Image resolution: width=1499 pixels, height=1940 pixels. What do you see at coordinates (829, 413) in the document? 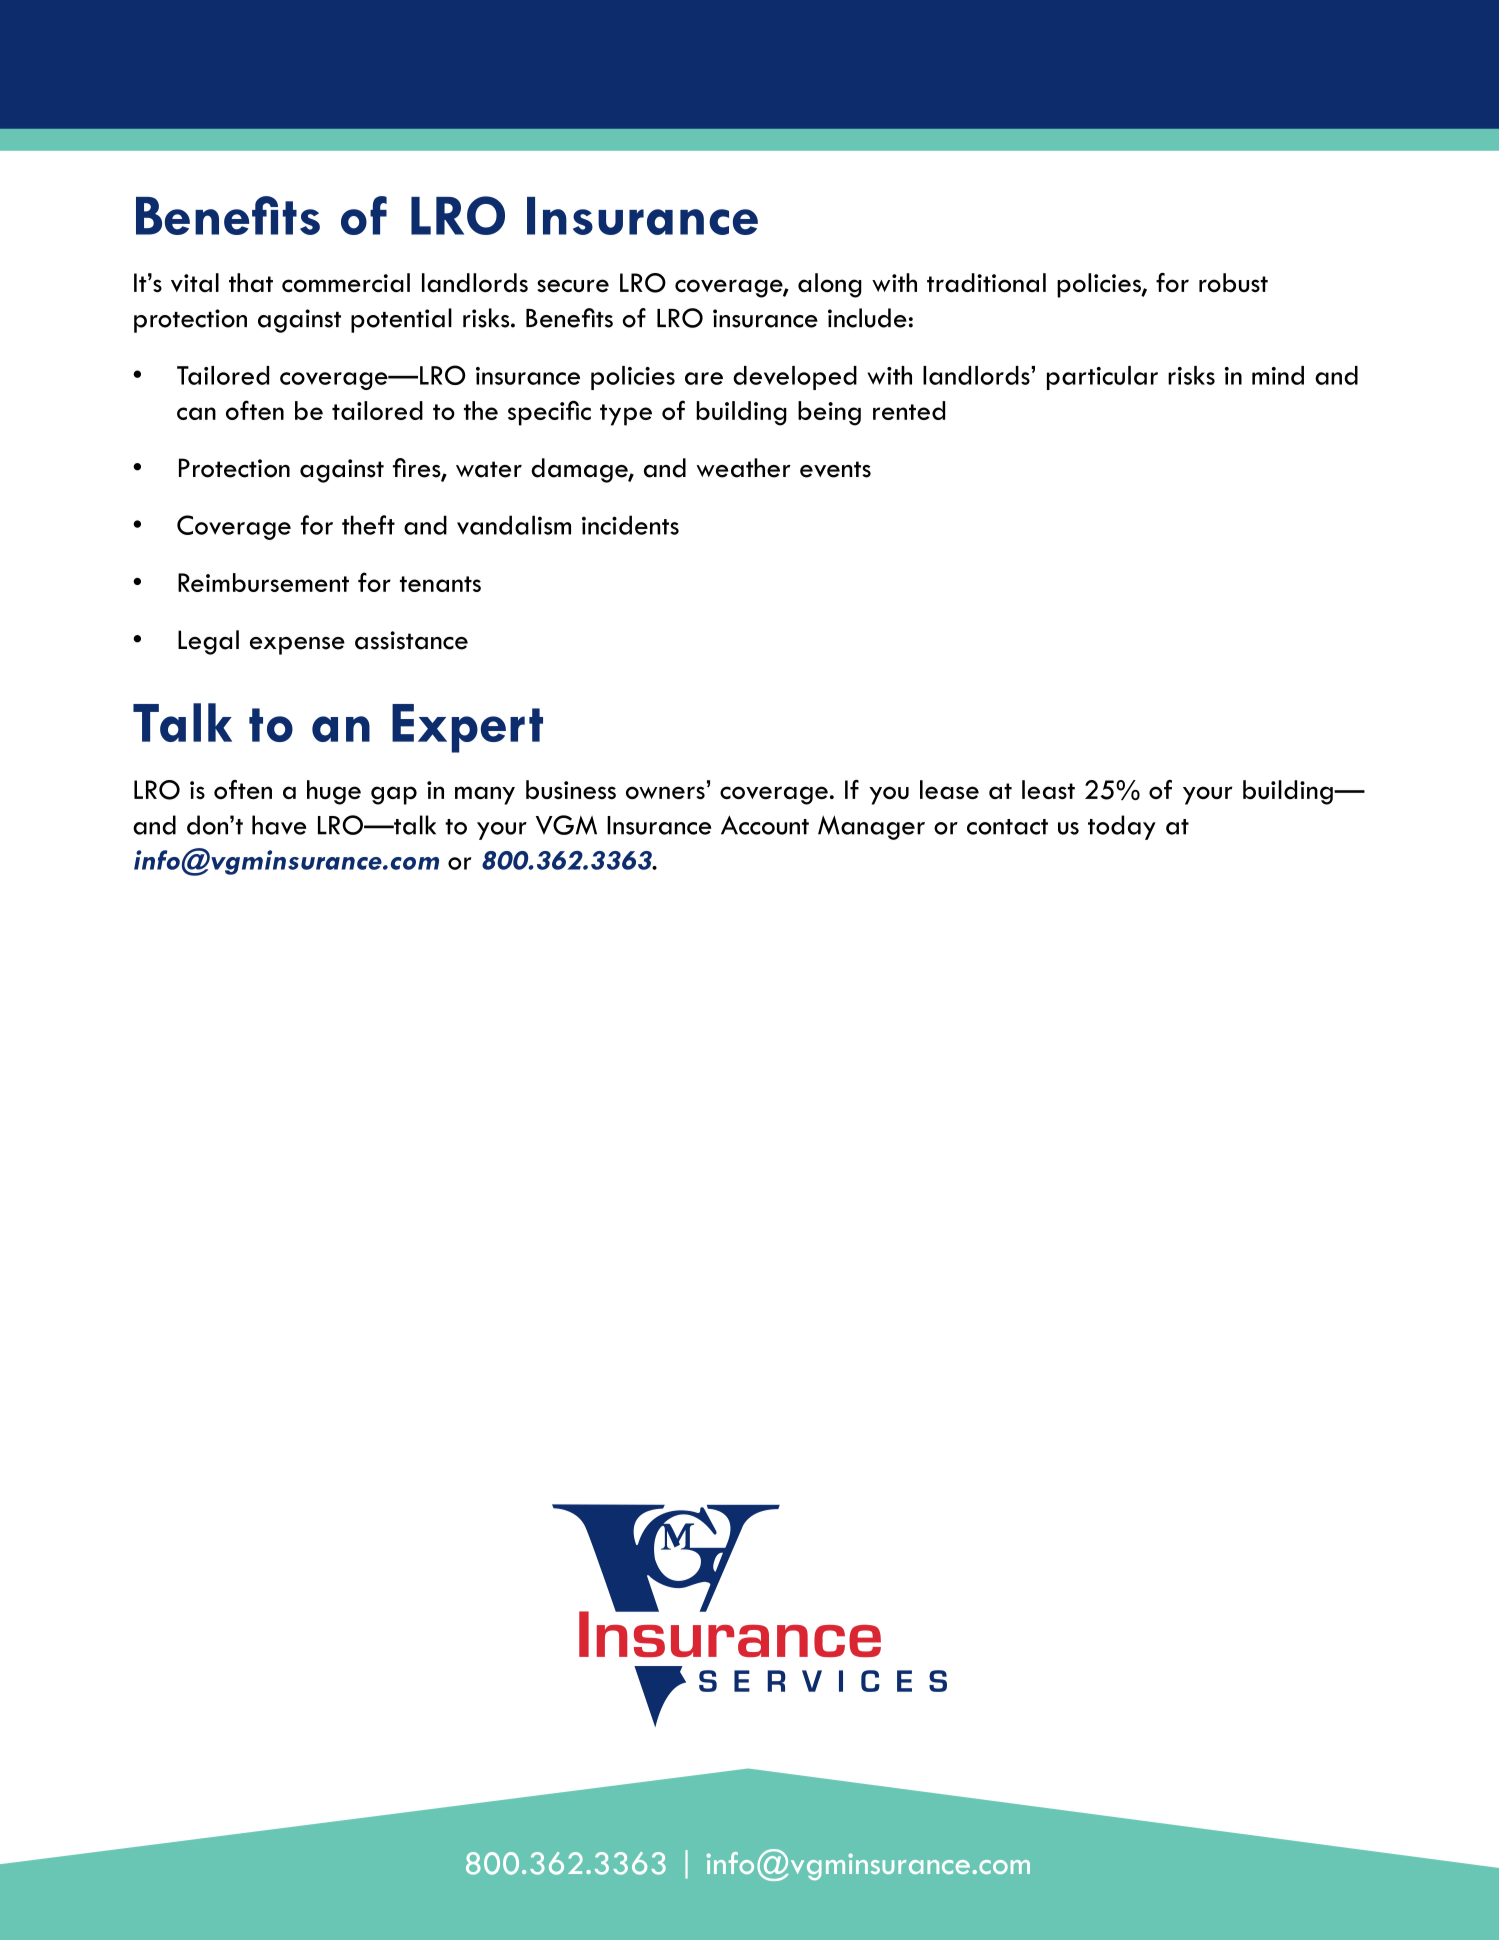
I see `being` at bounding box center [829, 413].
